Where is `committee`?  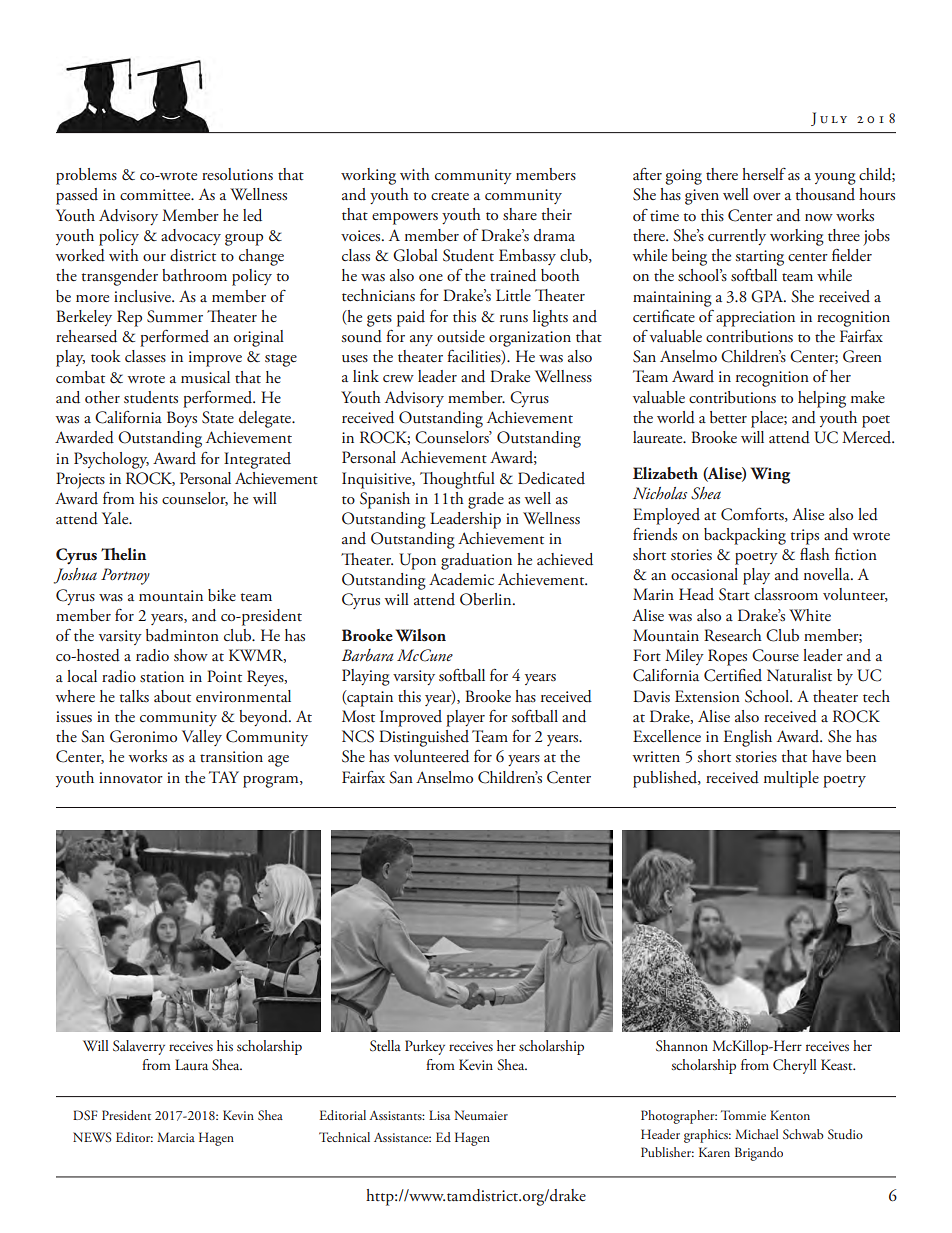
committee is located at coordinates (156, 195).
